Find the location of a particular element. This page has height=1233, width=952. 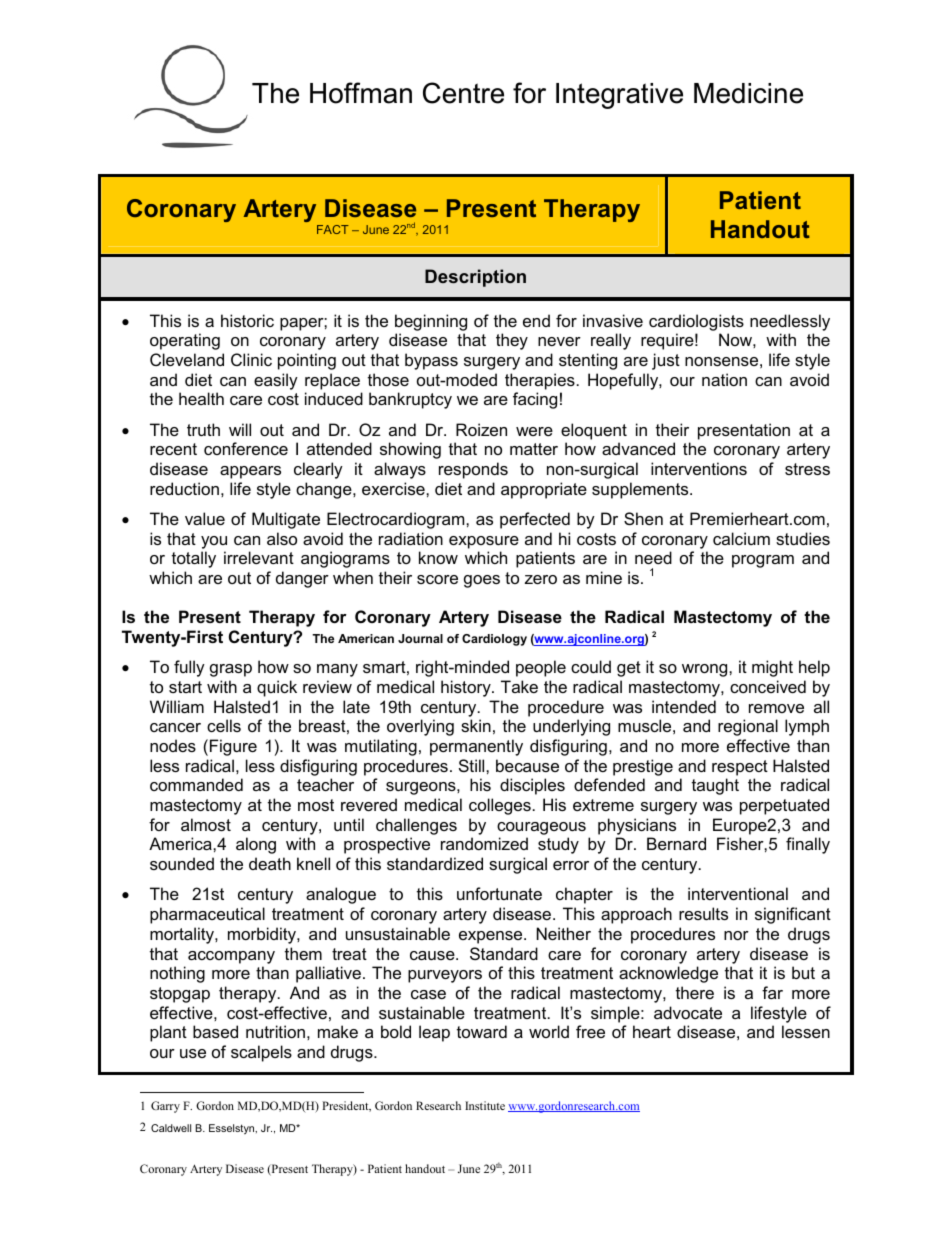

goes is located at coordinates (482, 581).
